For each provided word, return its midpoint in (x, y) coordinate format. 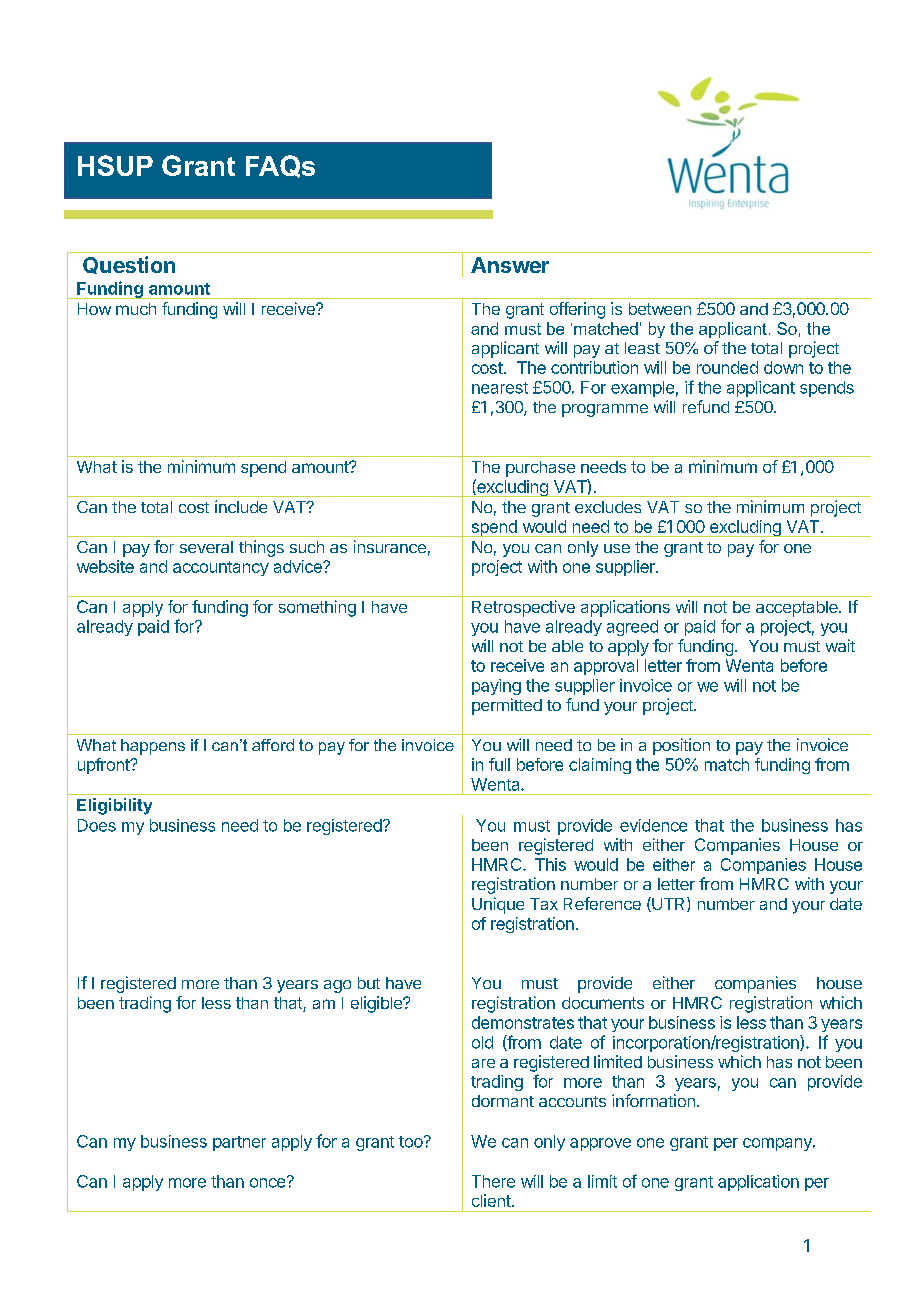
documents (603, 1003)
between (660, 309)
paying (496, 687)
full (499, 764)
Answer (510, 265)
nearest (500, 388)
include (241, 506)
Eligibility (114, 806)
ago (337, 986)
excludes (608, 507)
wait (840, 645)
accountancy (221, 568)
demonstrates (523, 1022)
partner (239, 1143)
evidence (653, 825)
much (136, 309)
